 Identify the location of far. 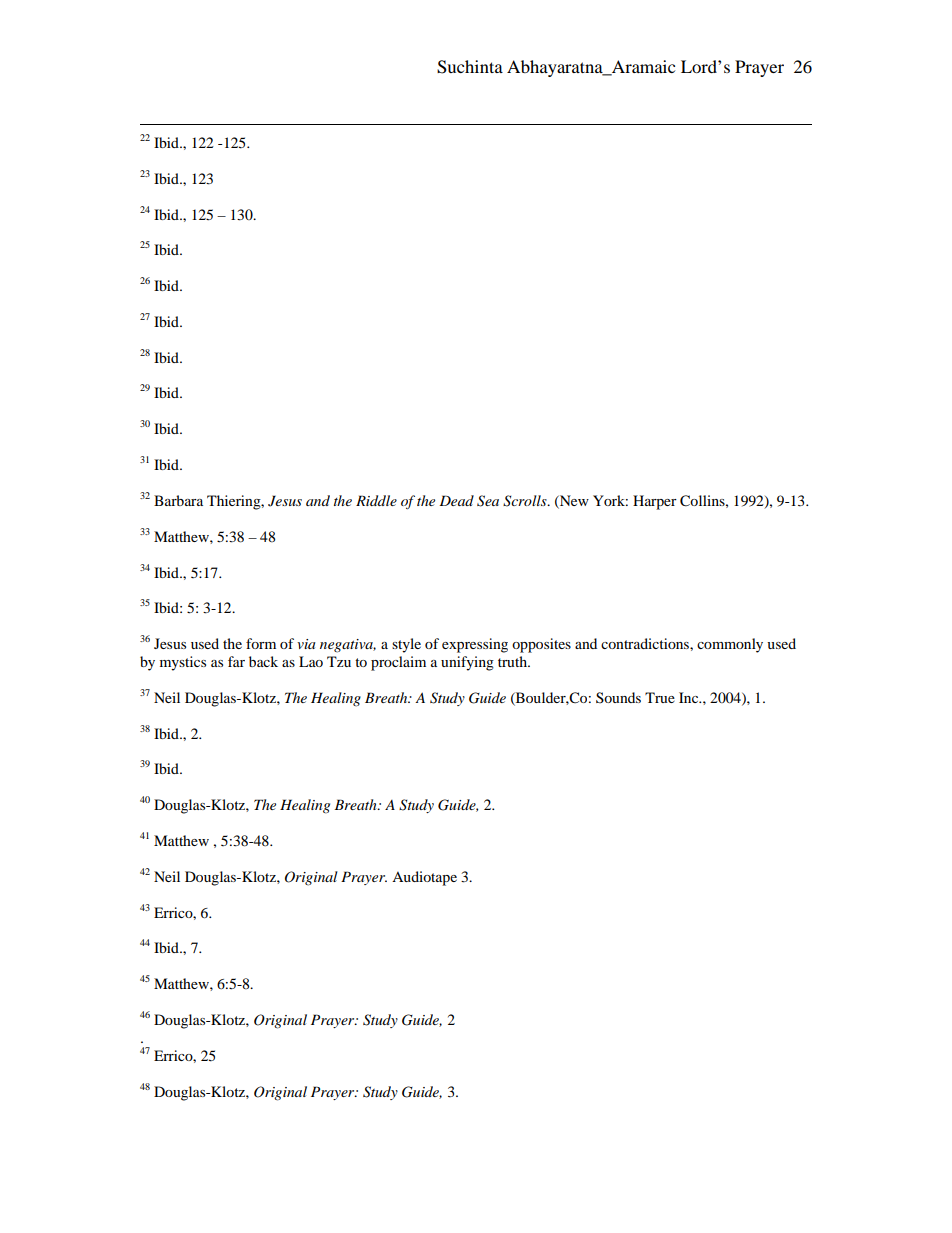
(236, 661).
